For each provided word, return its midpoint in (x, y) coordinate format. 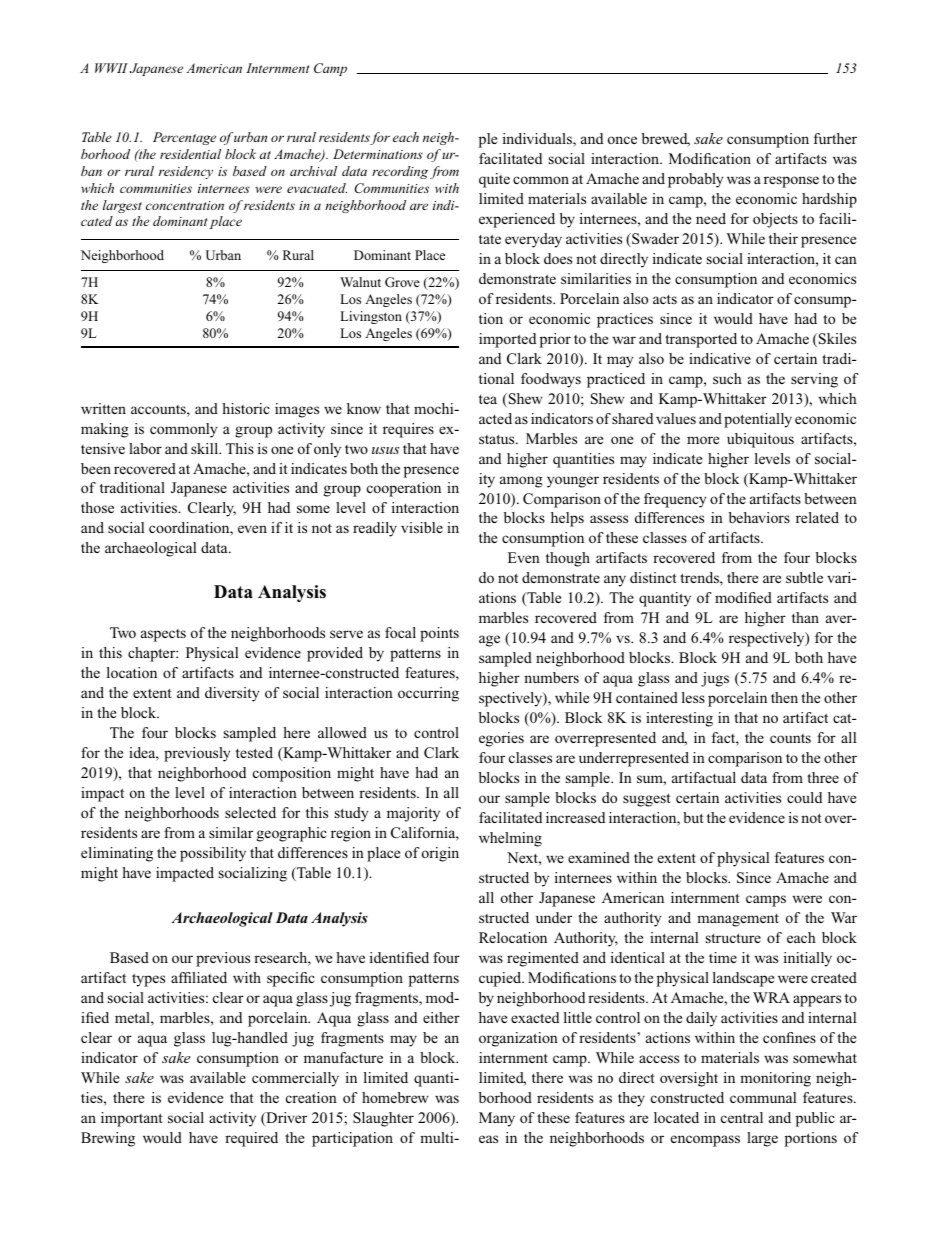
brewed (666, 140)
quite (494, 180)
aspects (163, 635)
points (439, 634)
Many (497, 1119)
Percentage (184, 138)
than (805, 617)
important (132, 1119)
